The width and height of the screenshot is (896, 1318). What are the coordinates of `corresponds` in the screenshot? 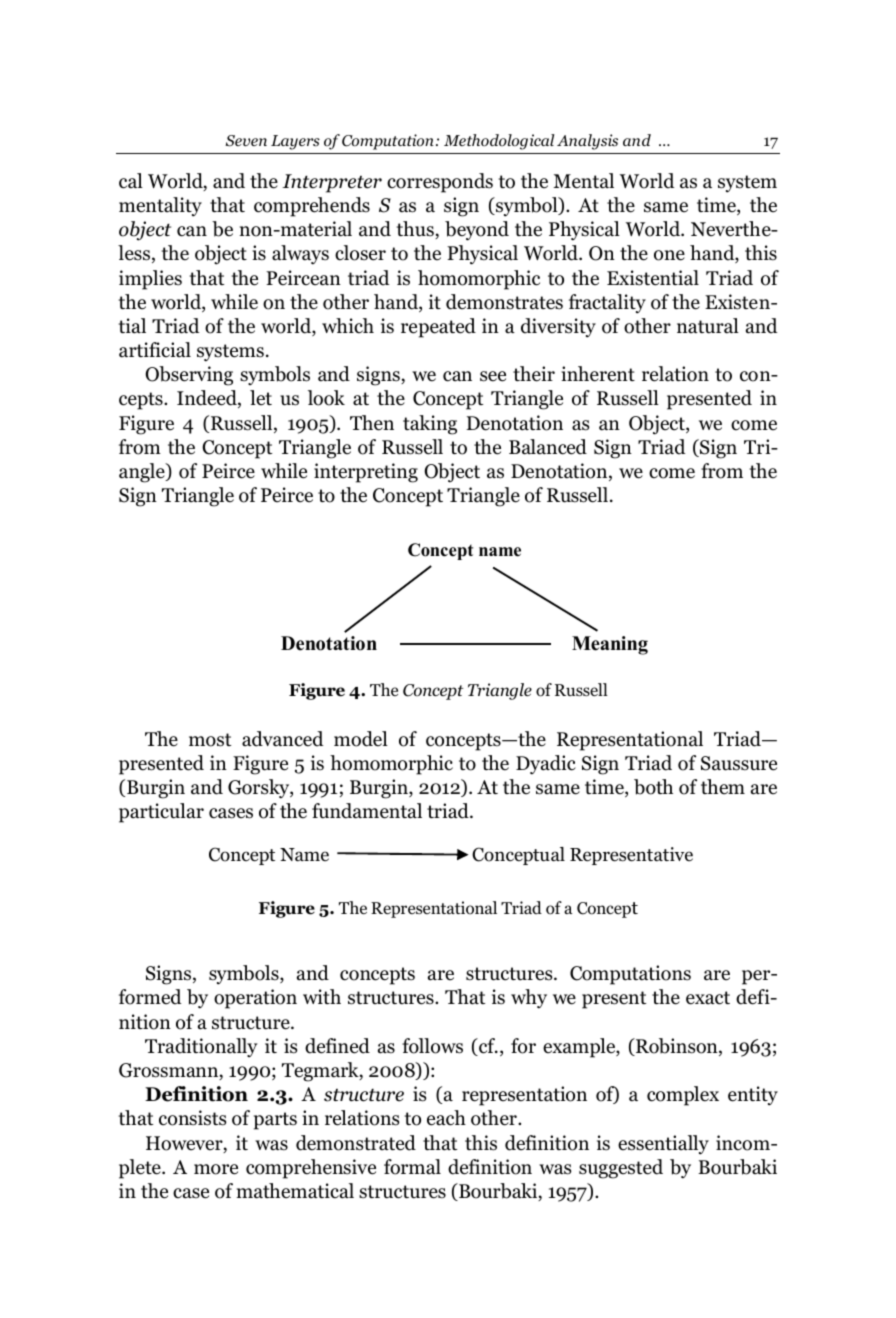 It's located at (440, 183).
